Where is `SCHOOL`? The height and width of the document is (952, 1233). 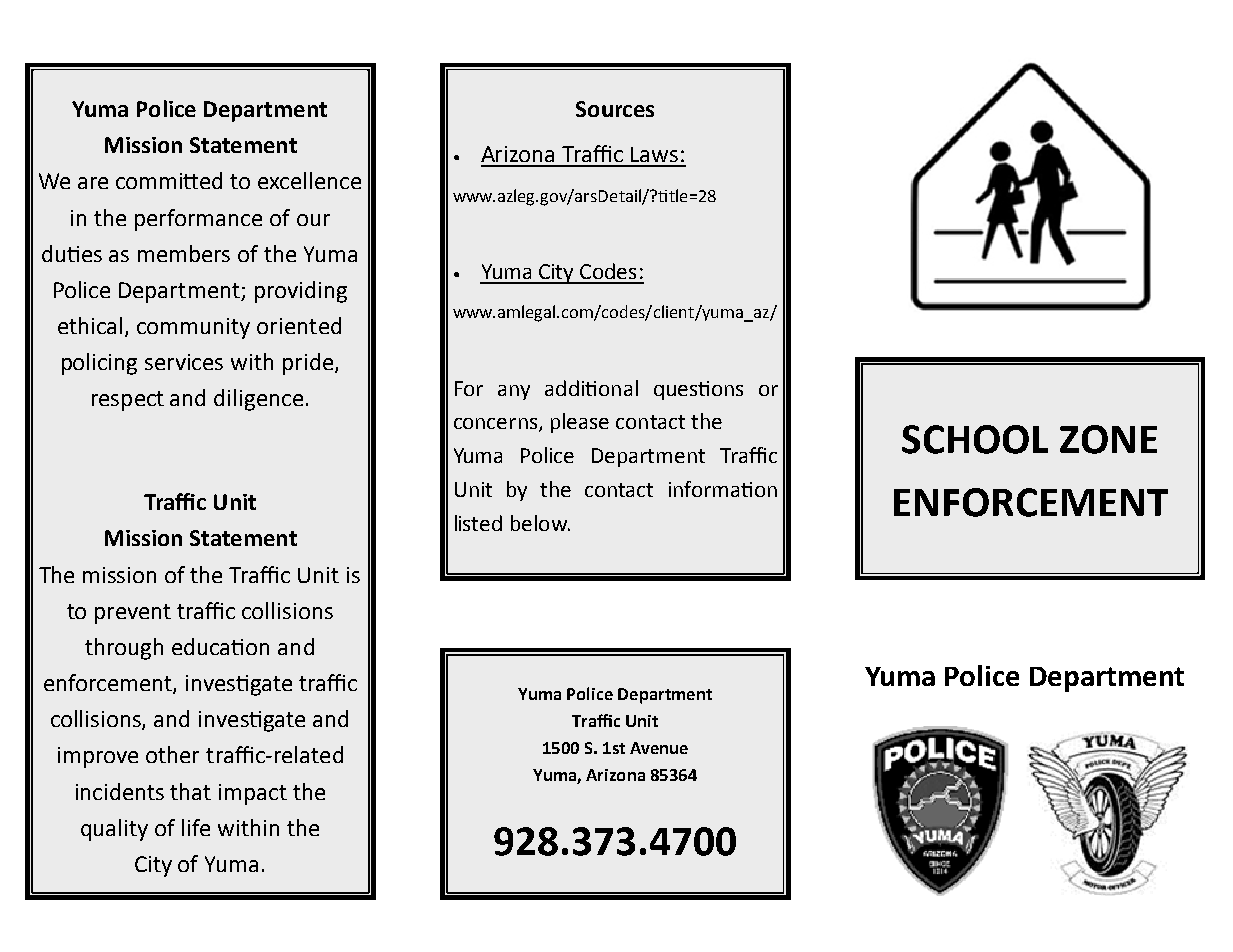 SCHOOL is located at coordinates (975, 439).
